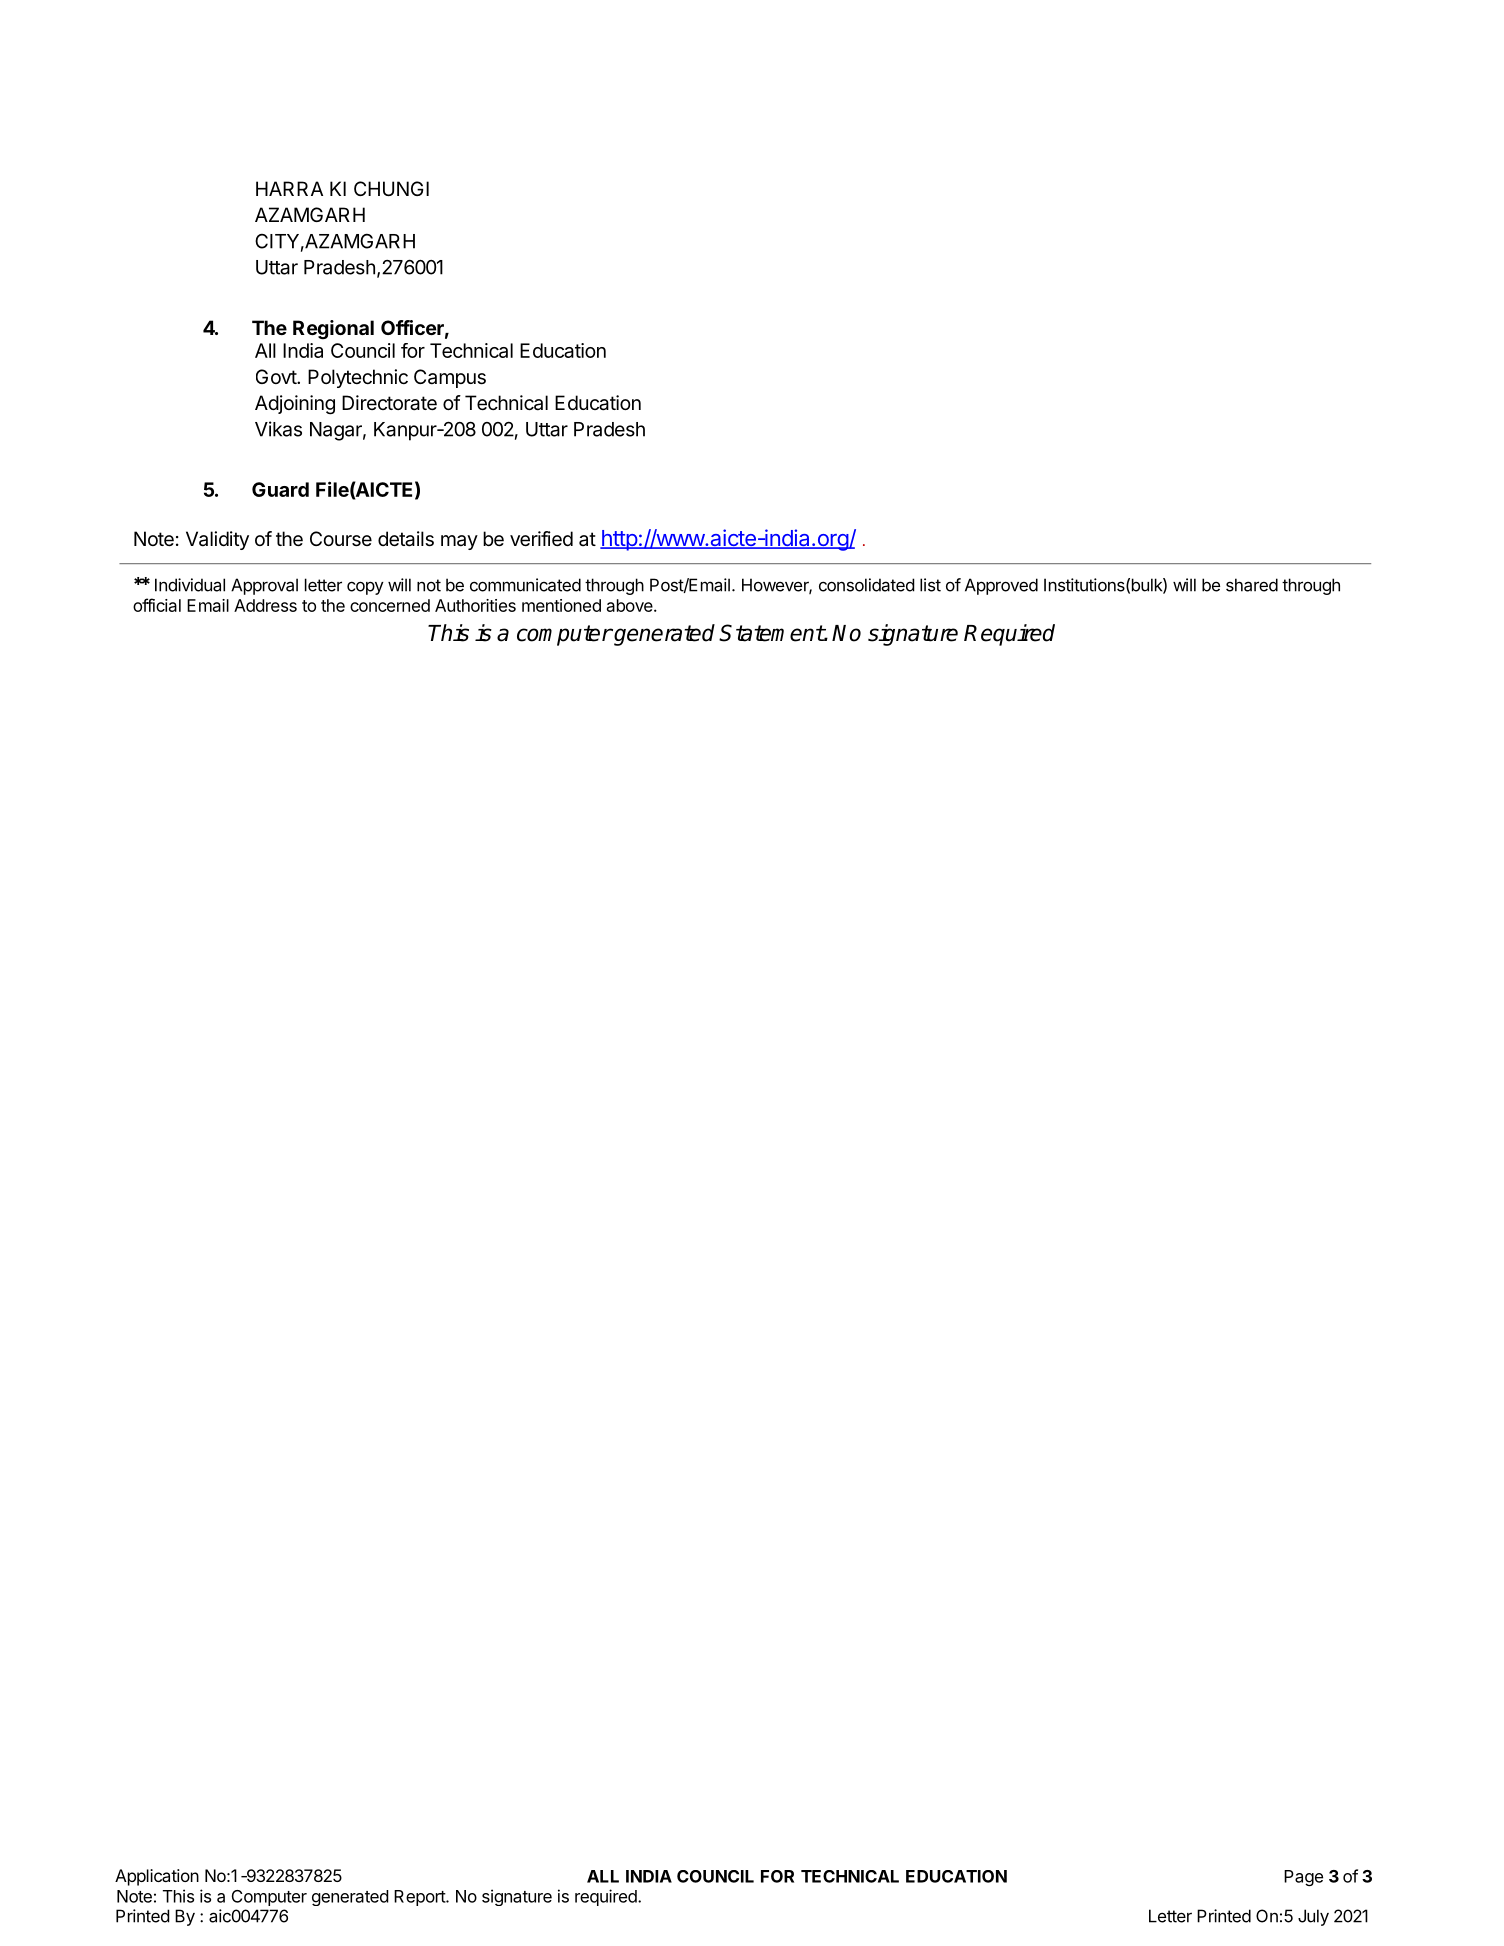 The width and height of the screenshot is (1504, 1946). Describe the element at coordinates (450, 378) in the screenshot. I see `Campus` at that location.
